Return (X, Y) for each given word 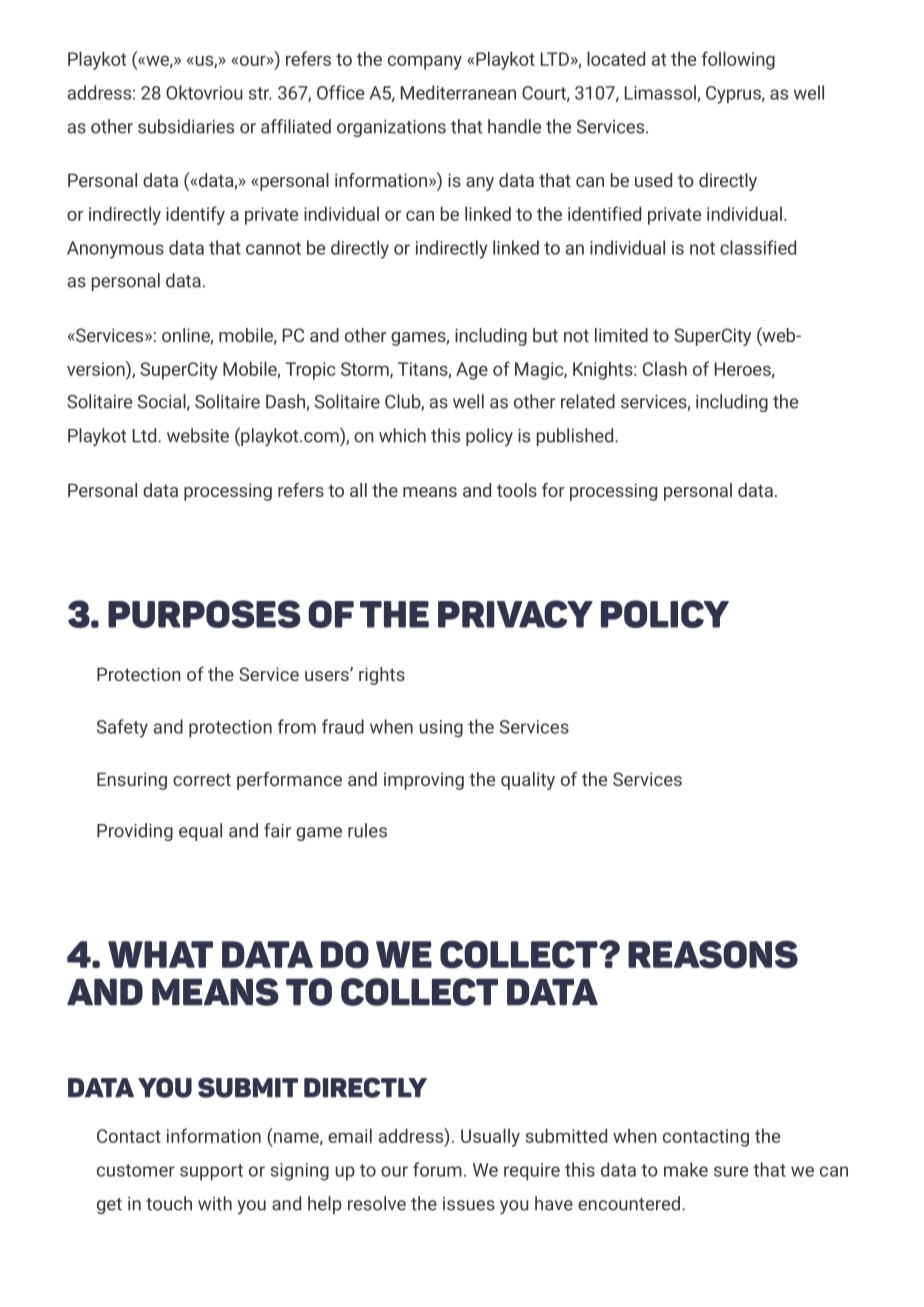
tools (517, 490)
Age (472, 371)
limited (621, 335)
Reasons (713, 954)
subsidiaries (186, 126)
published (576, 437)
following (738, 60)
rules (367, 830)
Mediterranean (458, 92)
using (441, 729)
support (211, 1172)
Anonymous (115, 250)
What (160, 954)
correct (202, 780)
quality (528, 781)
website (198, 435)
